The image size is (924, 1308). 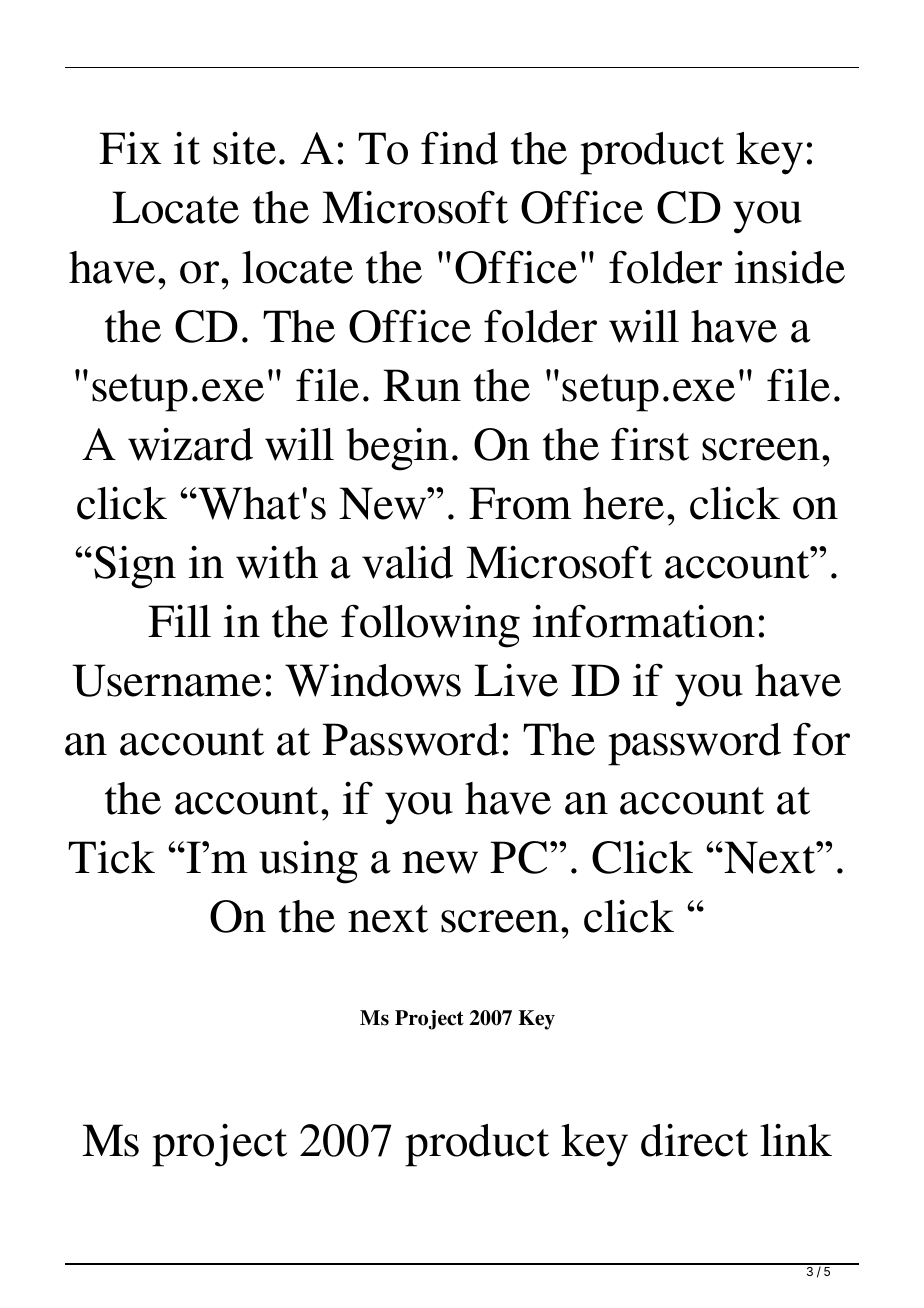 I want to click on Windows, so click(x=373, y=680).
